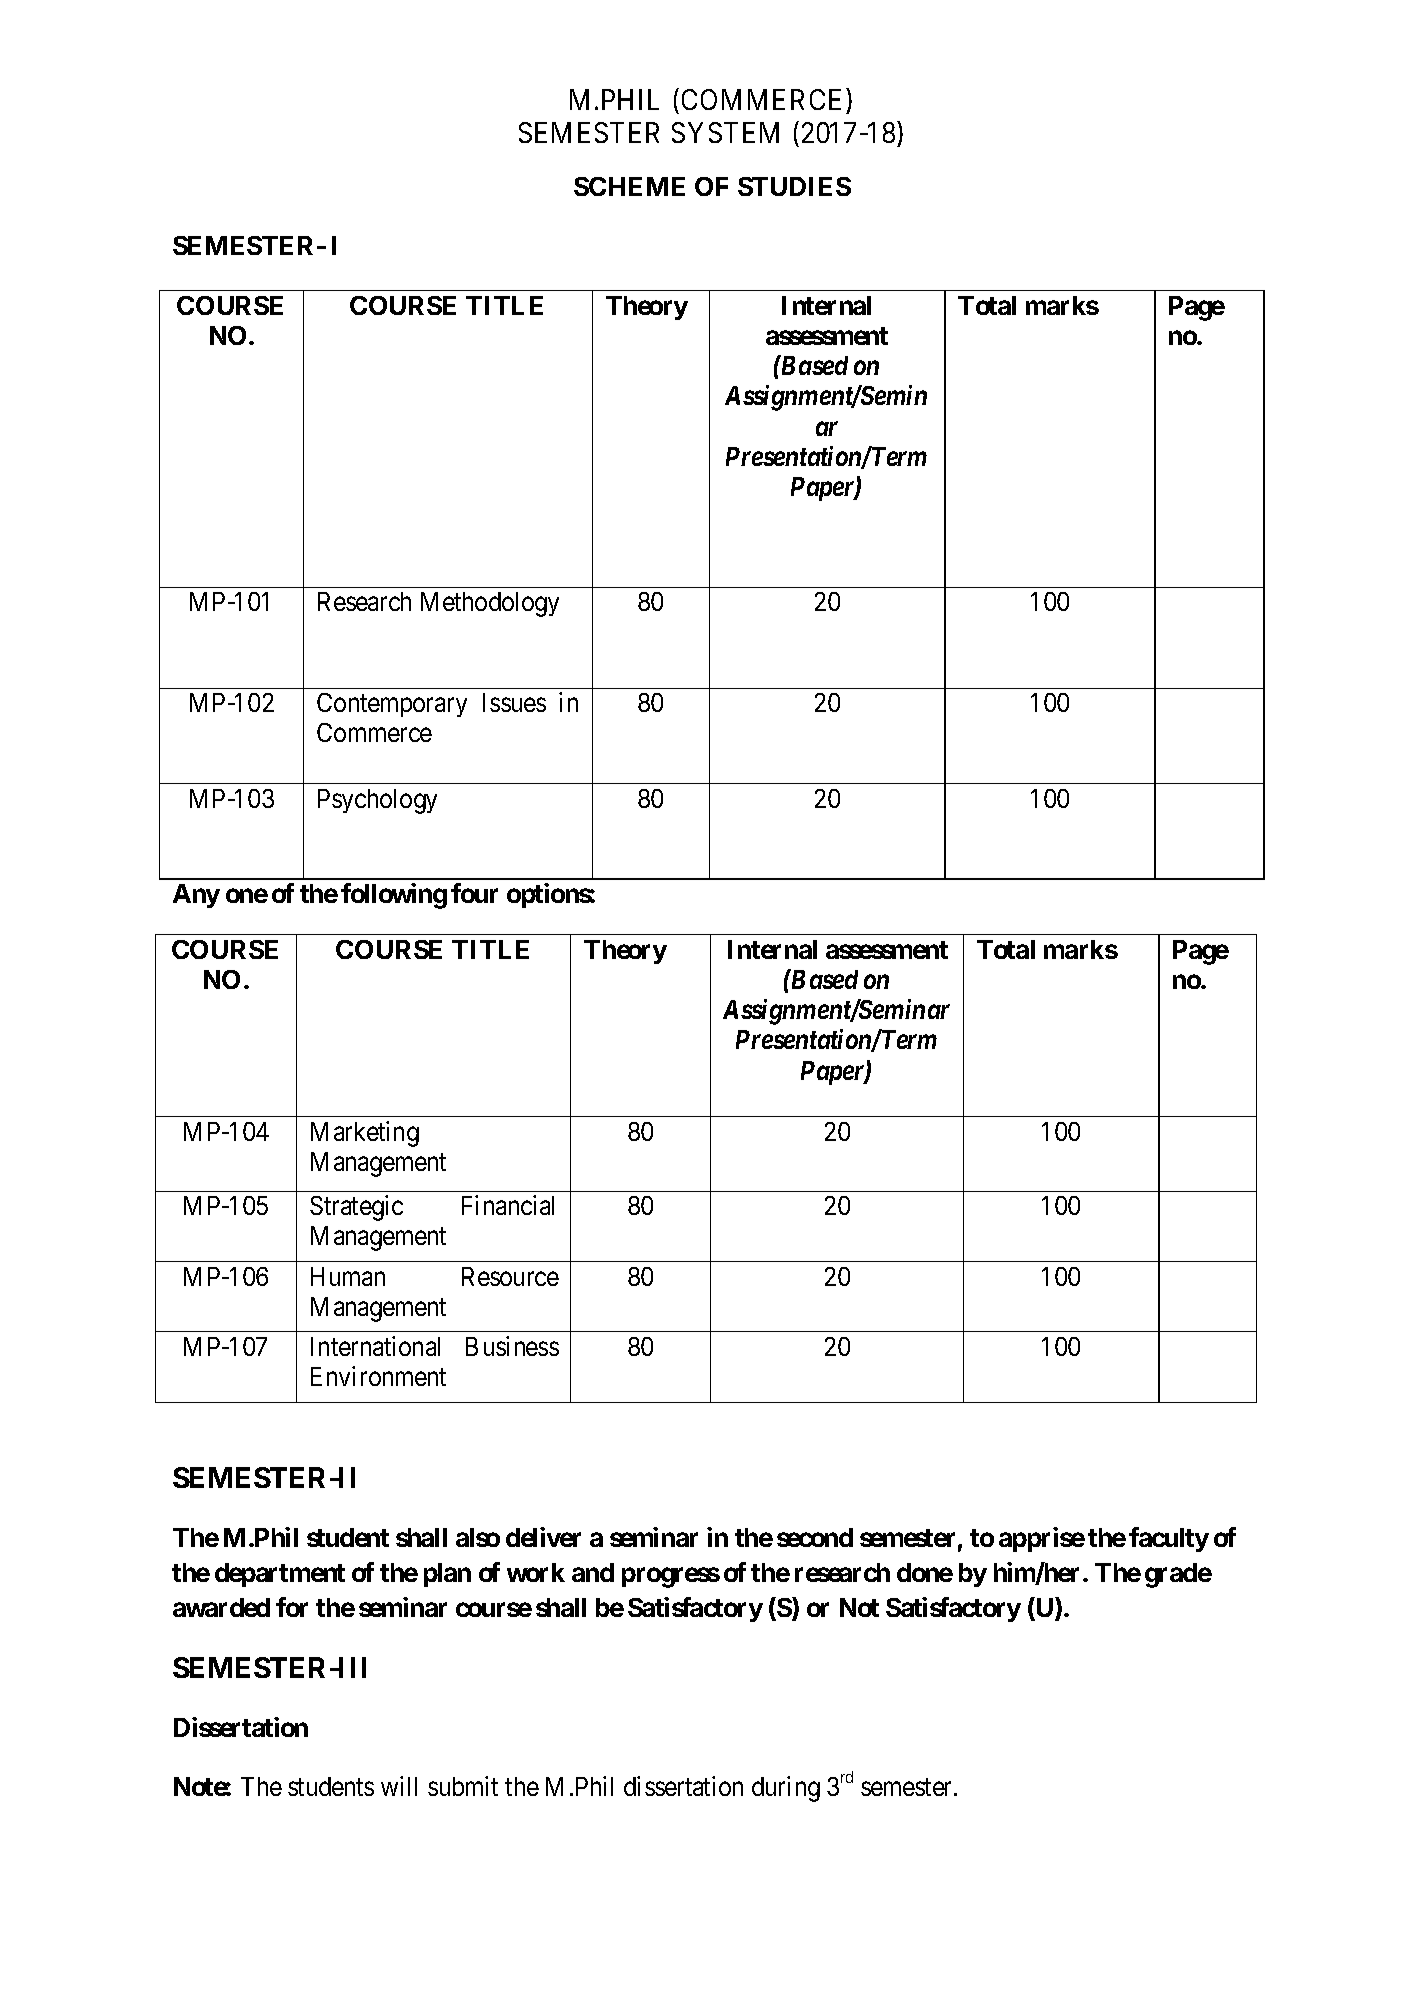 This image has width=1423, height=2013. What do you see at coordinates (629, 186) in the image?
I see `SCHEME` at bounding box center [629, 186].
